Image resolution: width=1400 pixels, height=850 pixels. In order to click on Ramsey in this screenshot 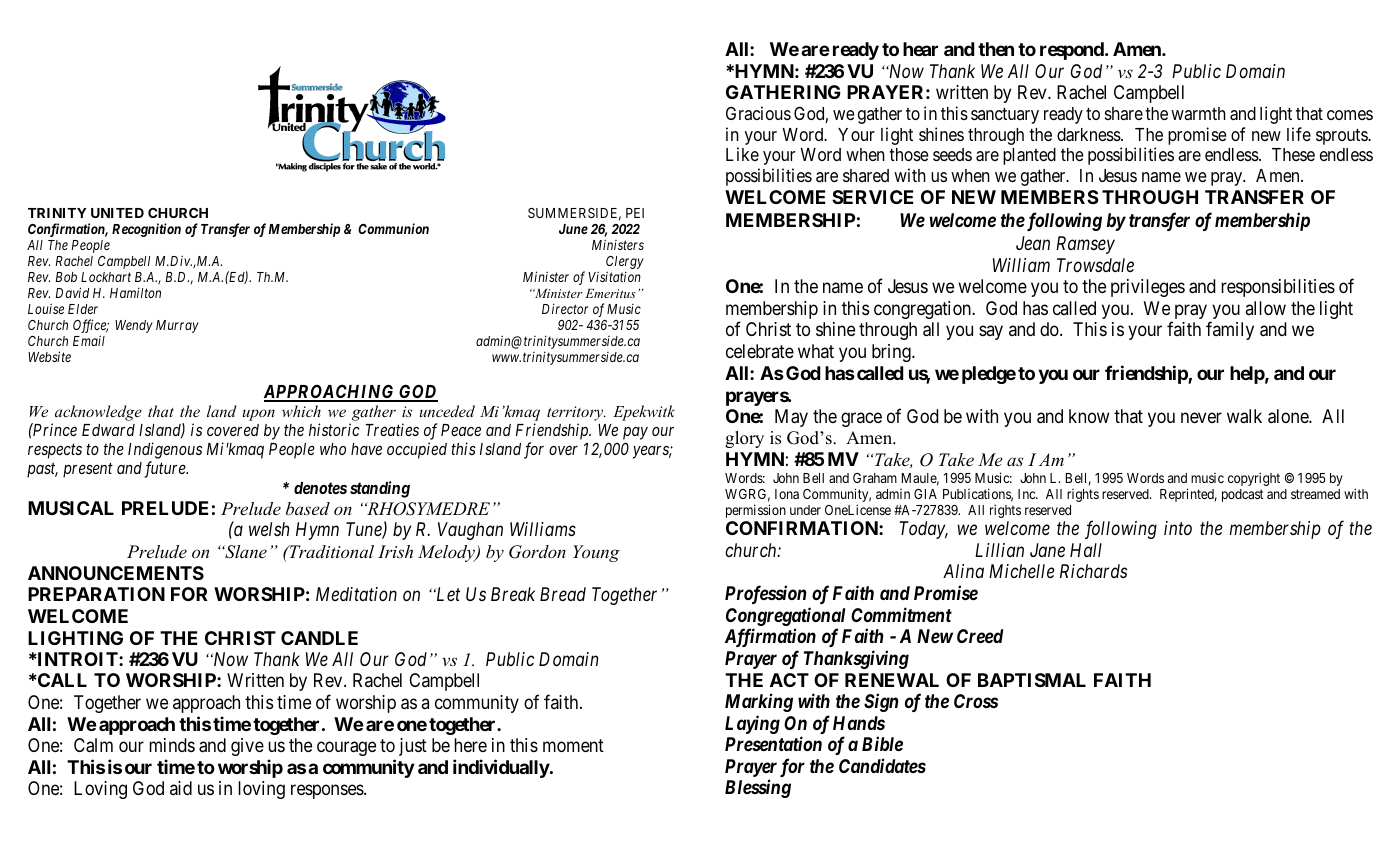, I will do `click(1085, 245)`.
